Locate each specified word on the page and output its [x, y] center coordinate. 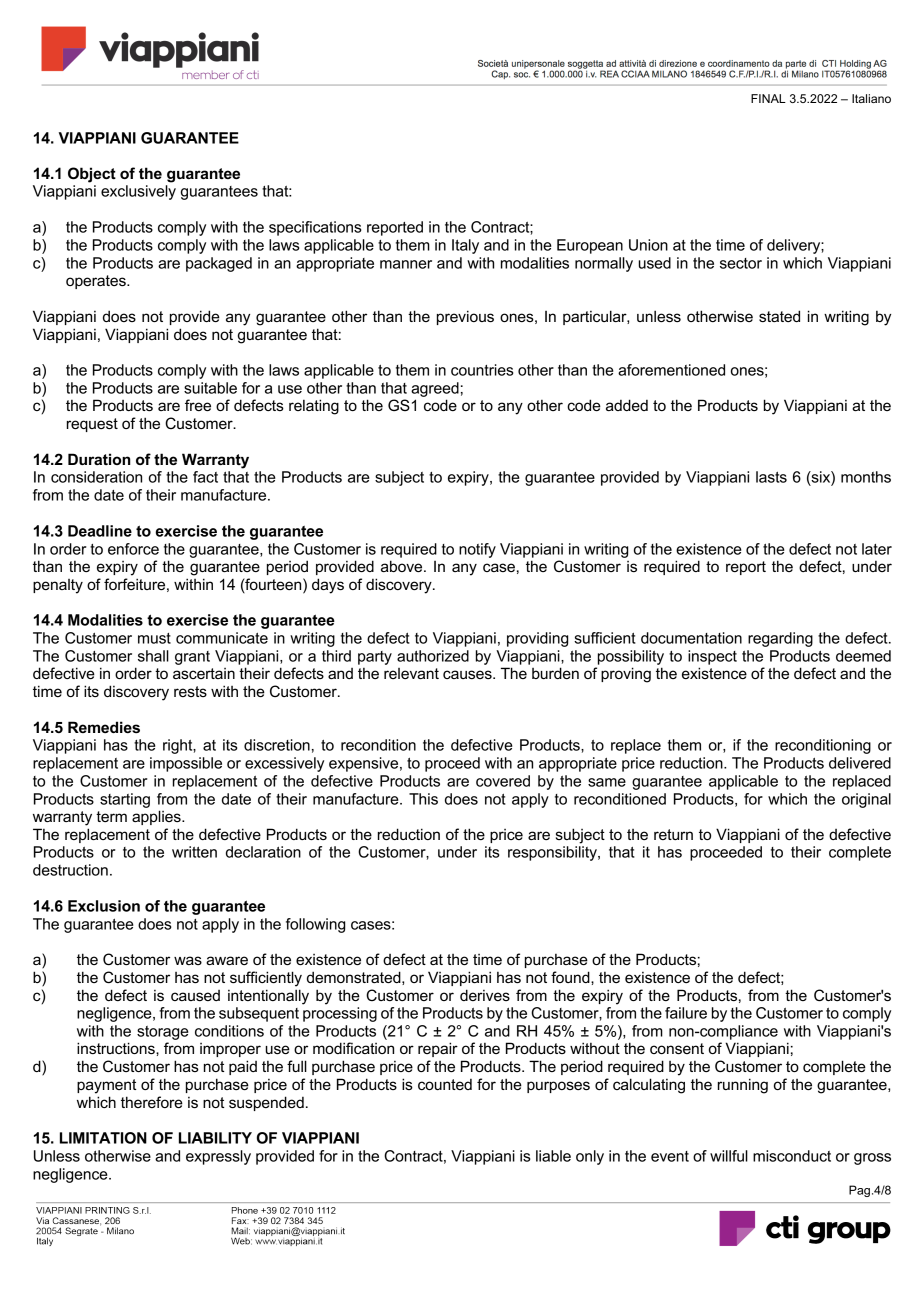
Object [92, 175]
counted [445, 1084]
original [866, 800]
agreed [435, 389]
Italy [465, 246]
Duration [99, 459]
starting [125, 800]
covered [503, 781]
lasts [771, 477]
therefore [152, 1102]
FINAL [768, 98]
